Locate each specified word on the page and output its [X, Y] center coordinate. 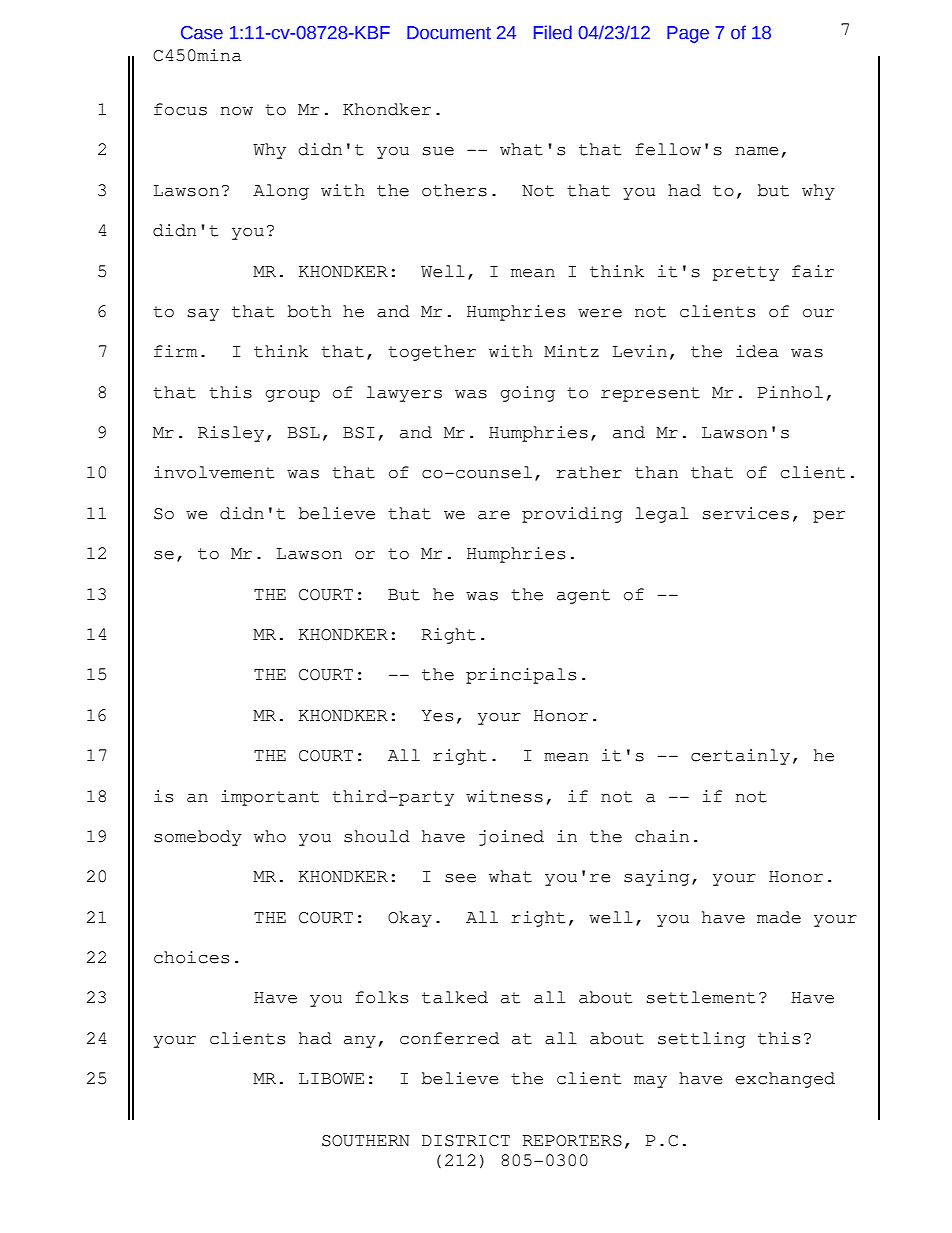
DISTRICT [466, 1141]
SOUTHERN [366, 1141]
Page [688, 34]
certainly [740, 757]
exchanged [785, 1080]
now [236, 111]
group [292, 396]
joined [511, 838]
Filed [553, 32]
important [270, 798]
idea [757, 351]
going [527, 394]
